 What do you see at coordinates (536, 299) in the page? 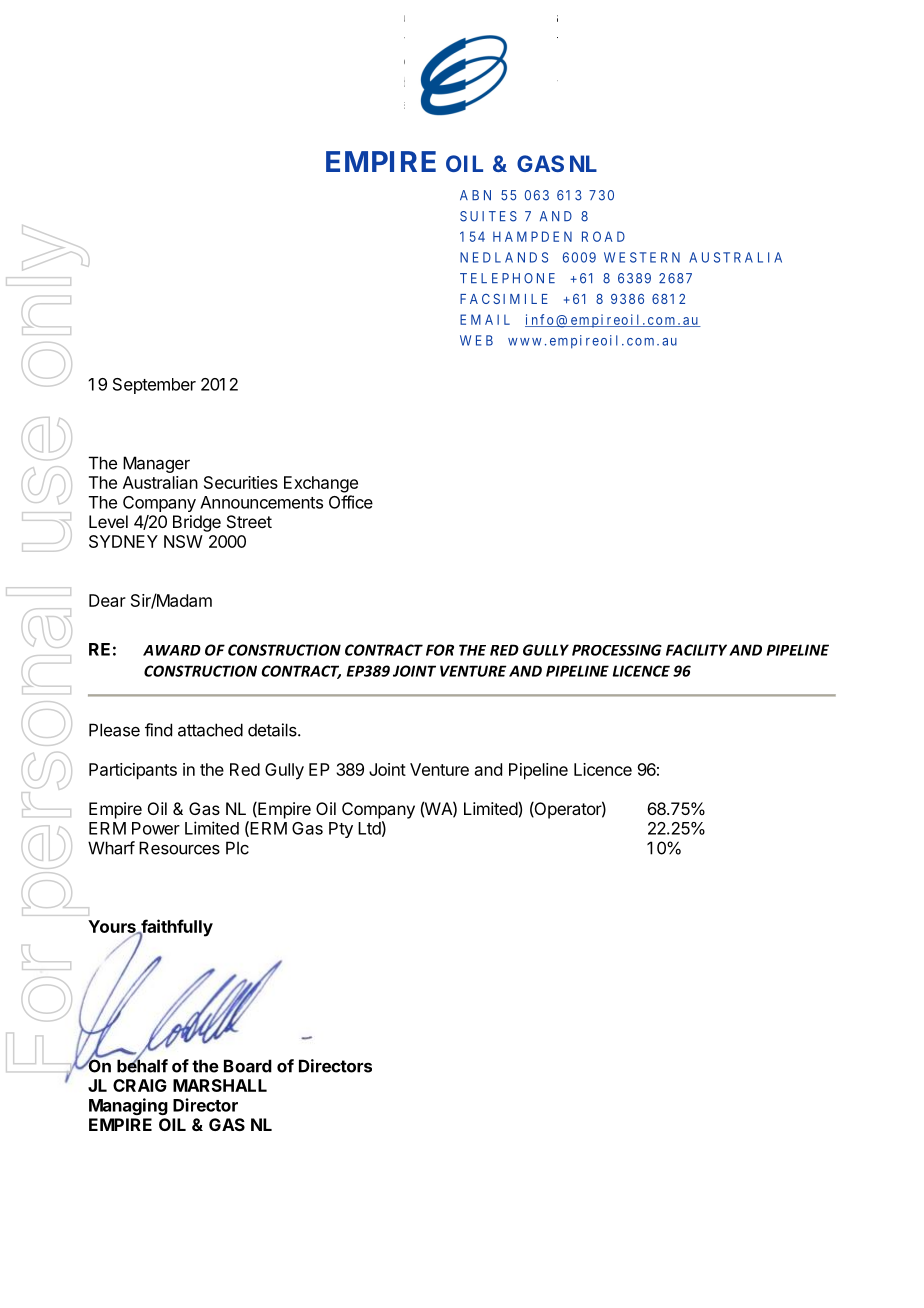
I see `week` at bounding box center [536, 299].
